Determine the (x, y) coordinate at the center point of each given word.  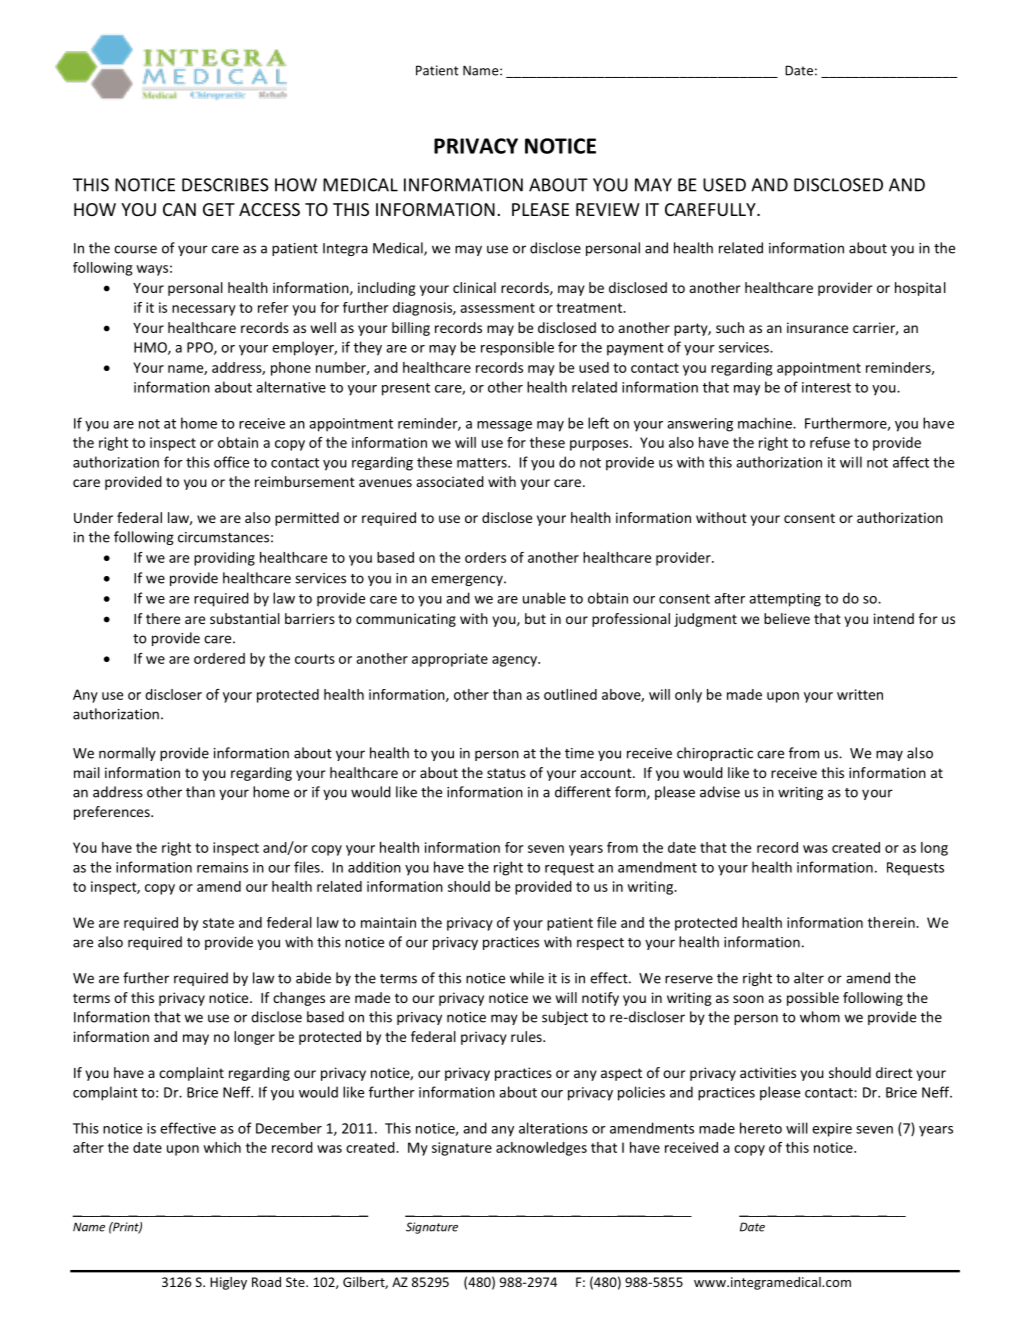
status (506, 773)
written (860, 694)
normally (127, 754)
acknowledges (541, 1149)
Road (266, 1282)
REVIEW (608, 209)
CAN (179, 209)
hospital (920, 289)
